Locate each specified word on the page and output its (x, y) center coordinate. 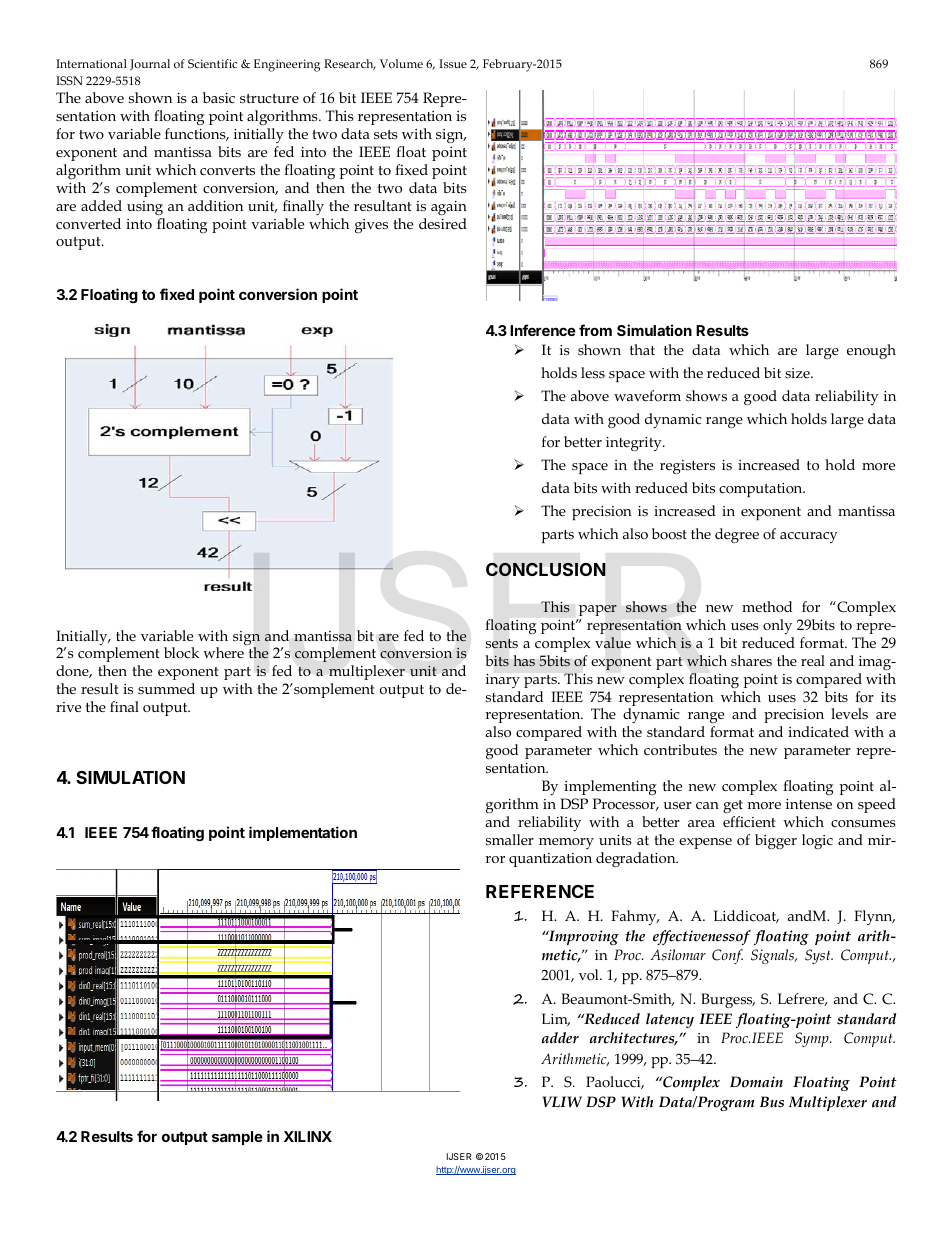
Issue (453, 63)
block (181, 652)
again (449, 208)
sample (237, 1138)
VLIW (562, 1101)
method (767, 606)
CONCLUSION (546, 569)
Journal (150, 65)
